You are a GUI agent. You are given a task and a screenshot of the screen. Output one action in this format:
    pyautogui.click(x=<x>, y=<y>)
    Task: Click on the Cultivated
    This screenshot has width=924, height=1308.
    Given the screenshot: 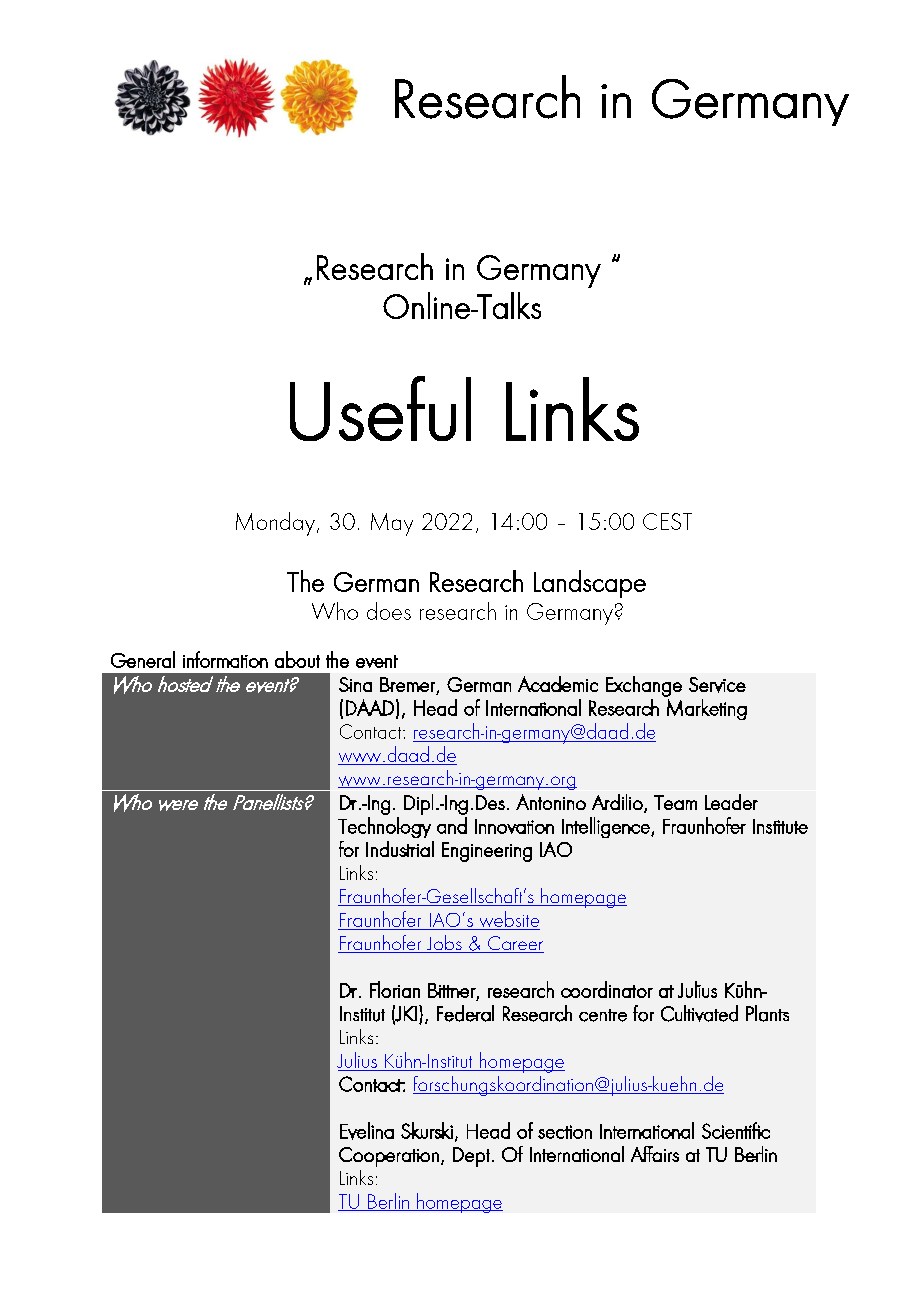 What is the action you would take?
    pyautogui.click(x=699, y=1013)
